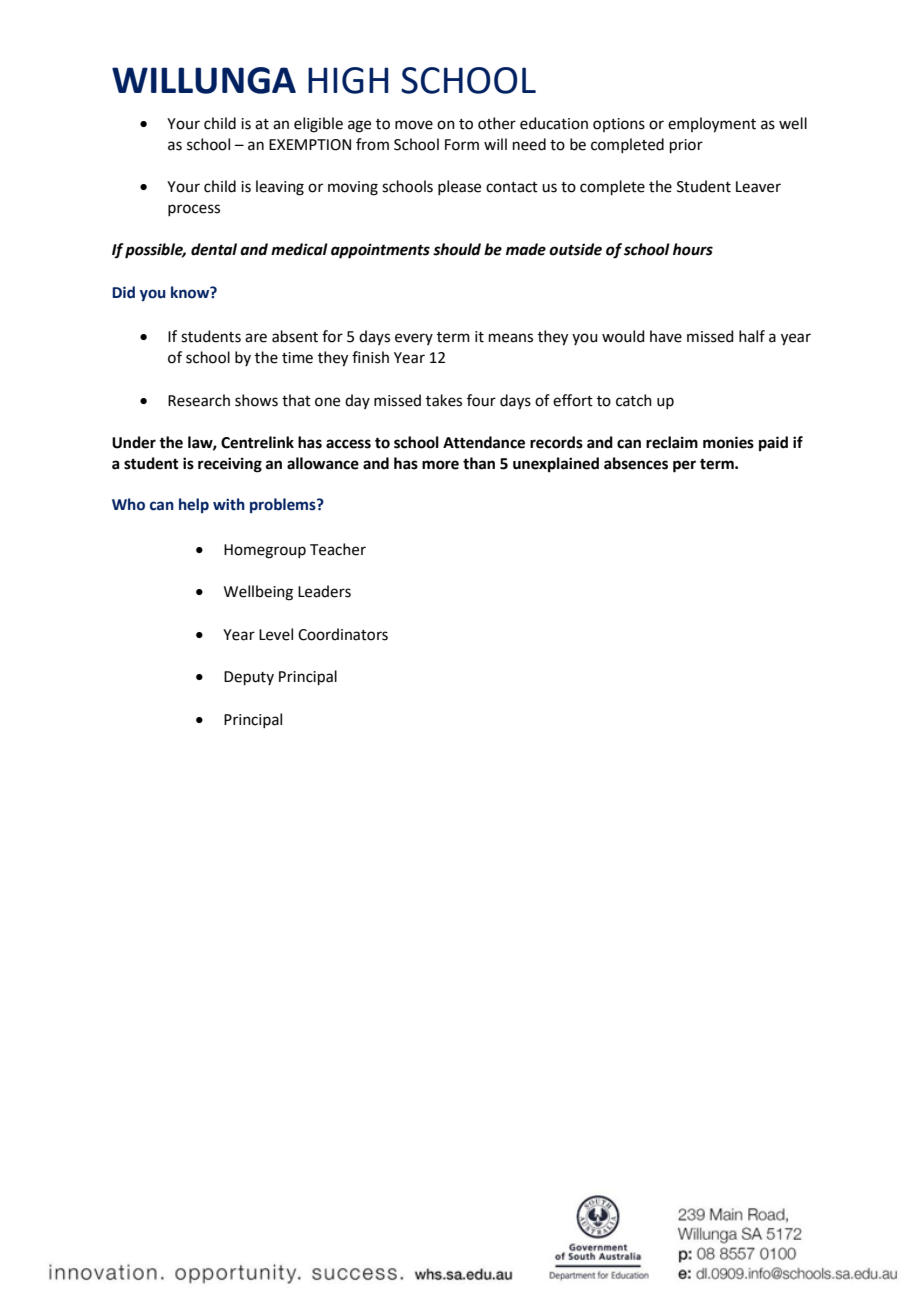 This image has width=924, height=1308. What do you see at coordinates (712, 125) in the image?
I see `employment` at bounding box center [712, 125].
